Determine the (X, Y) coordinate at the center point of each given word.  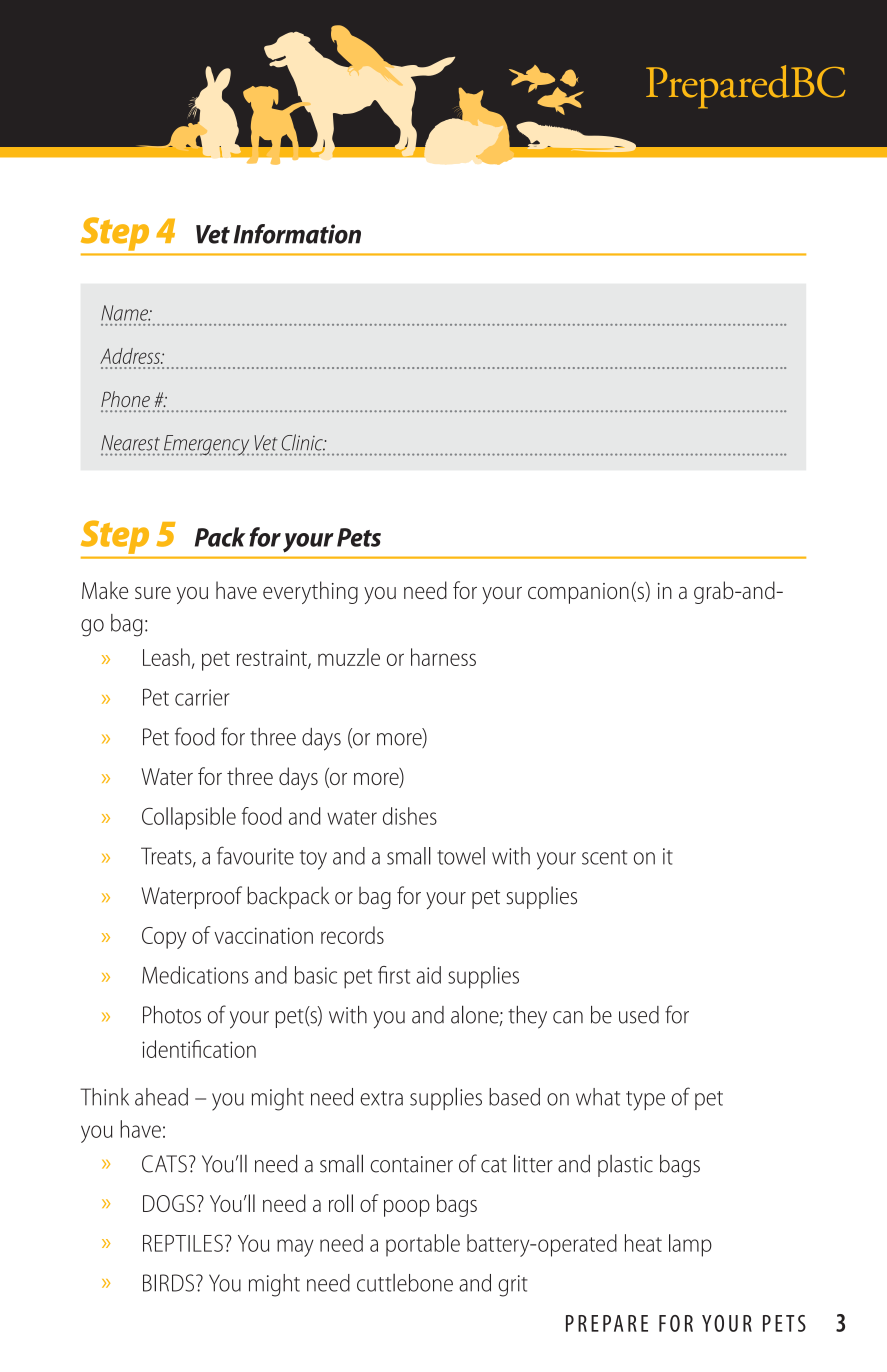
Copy (164, 938)
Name (125, 313)
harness (443, 657)
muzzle (349, 657)
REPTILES (183, 1243)
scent (604, 857)
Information (297, 234)
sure (153, 593)
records (352, 935)
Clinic (303, 442)
